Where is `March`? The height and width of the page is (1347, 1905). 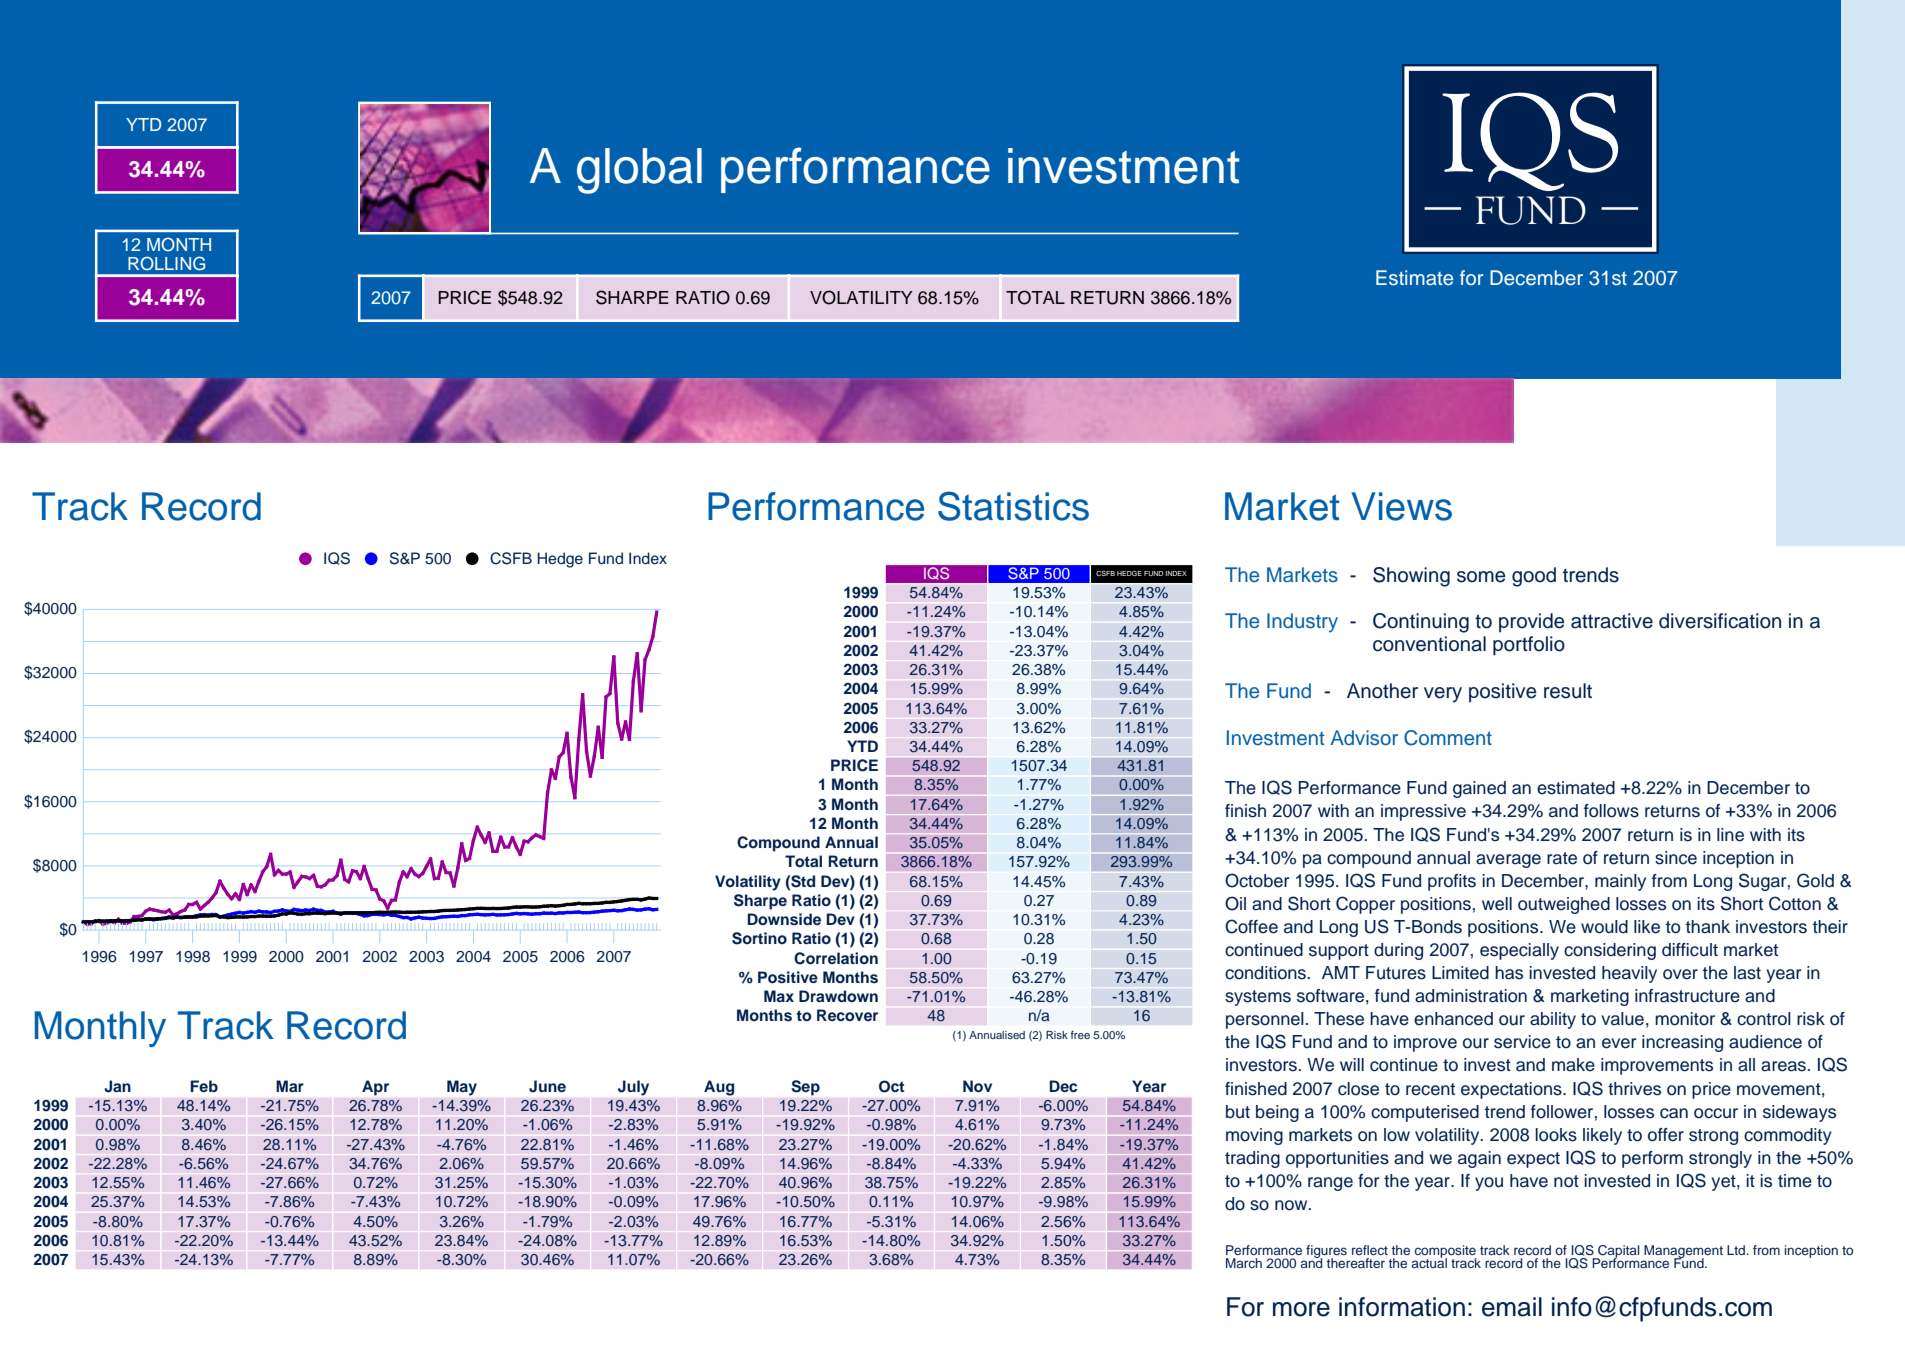
March is located at coordinates (1244, 1263).
